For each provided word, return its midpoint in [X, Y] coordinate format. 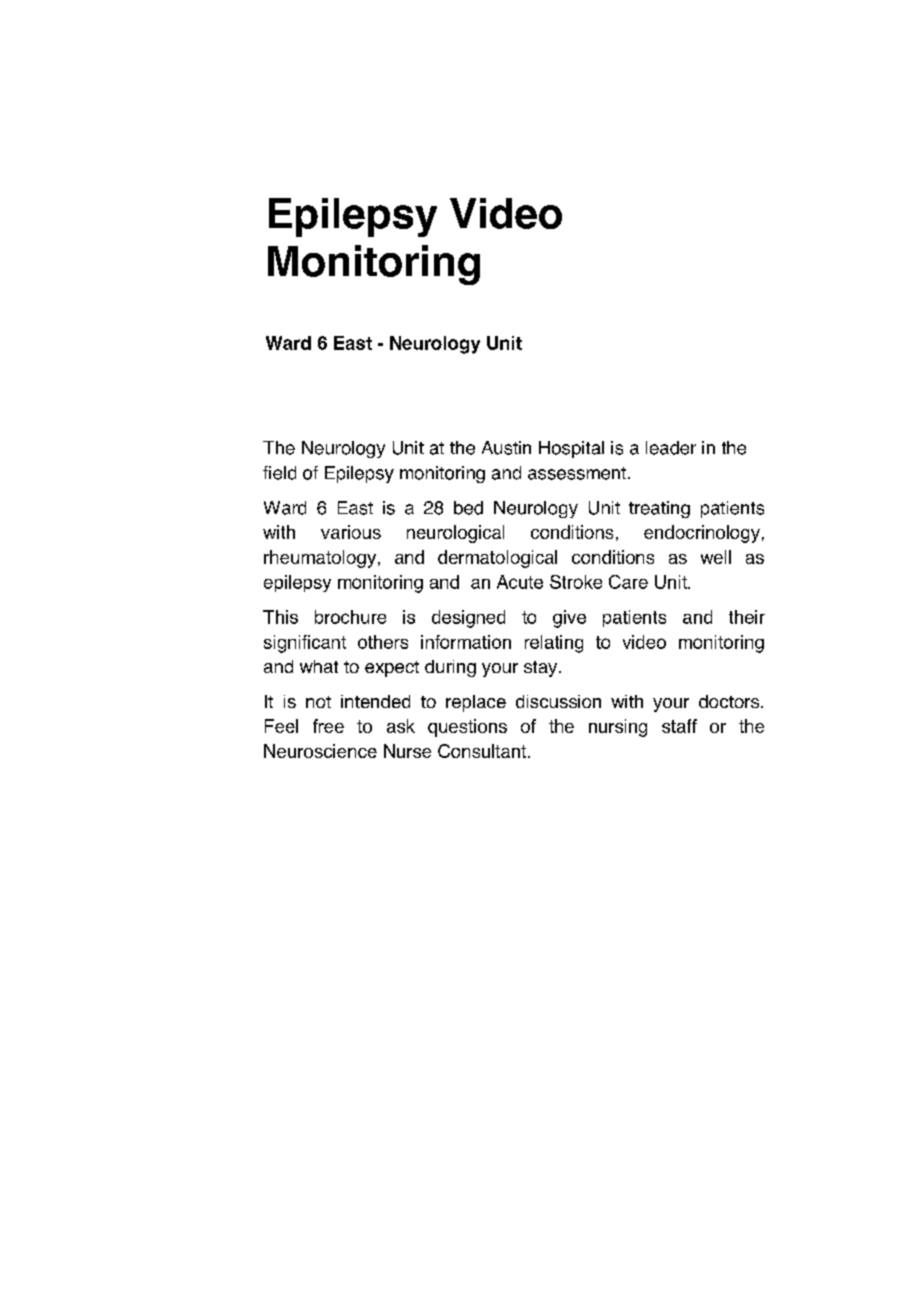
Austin [506, 448]
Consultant [482, 751]
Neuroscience [320, 751]
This [280, 617]
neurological [455, 534]
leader [671, 448]
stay [542, 669]
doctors [730, 701]
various [351, 532]
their [747, 617]
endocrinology [702, 534]
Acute [520, 582]
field [279, 473]
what [319, 666]
